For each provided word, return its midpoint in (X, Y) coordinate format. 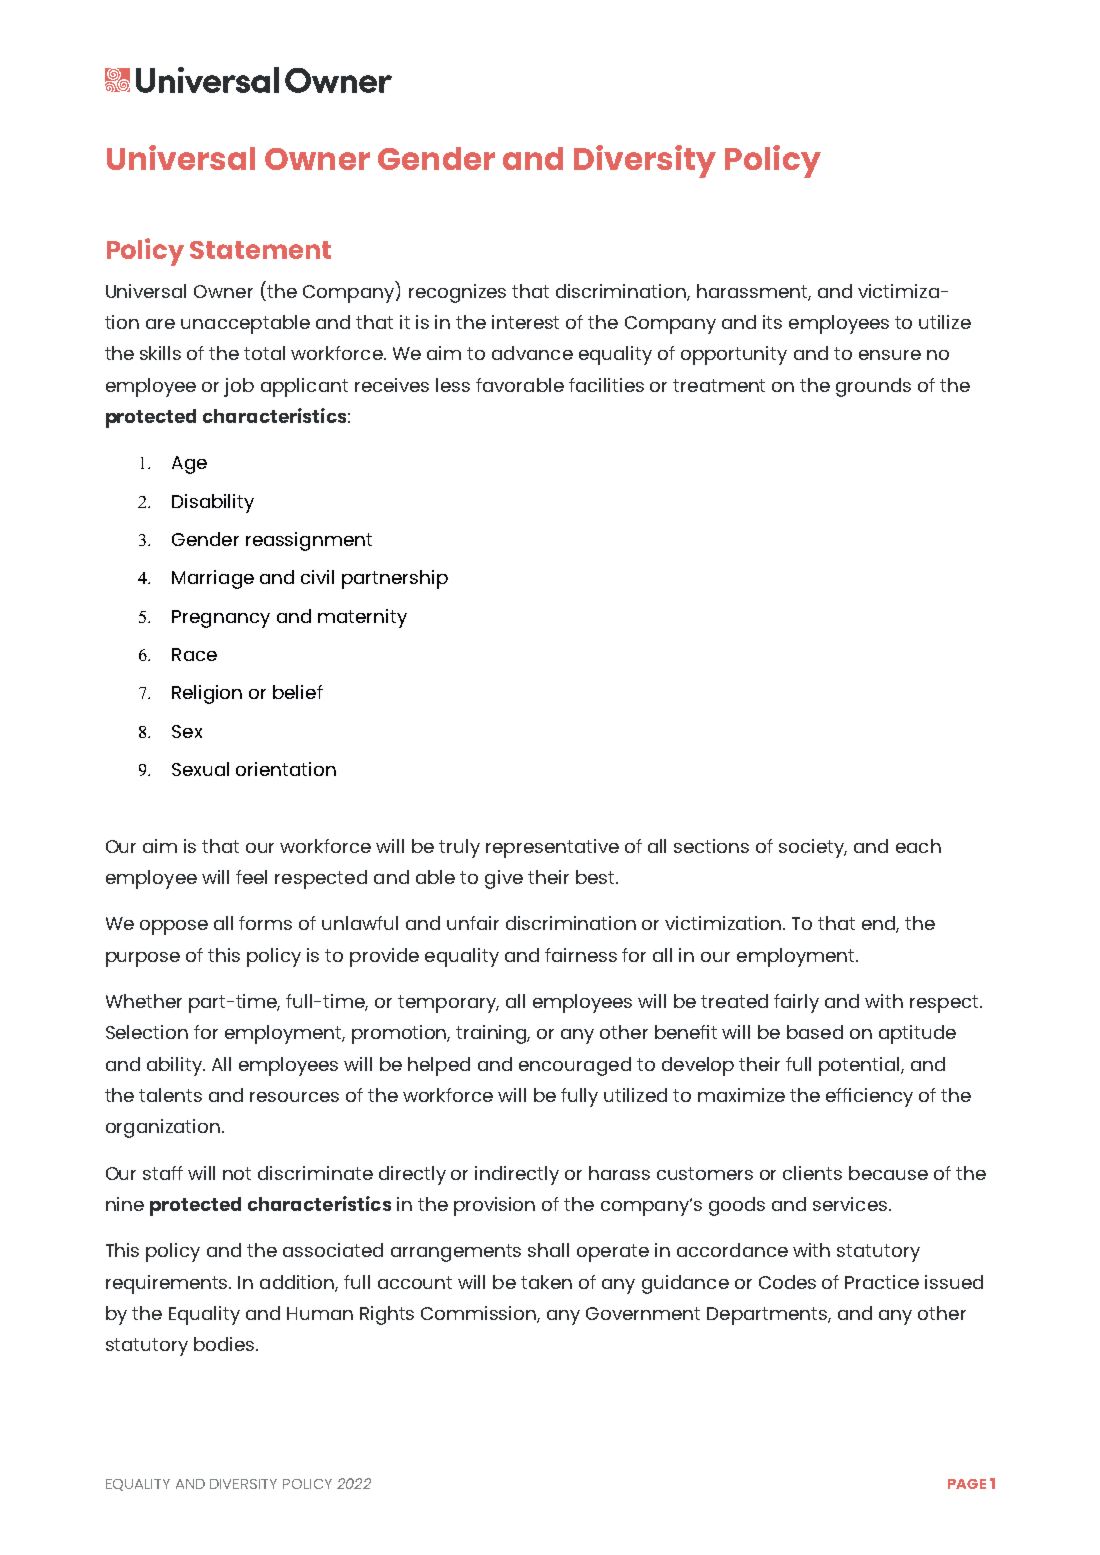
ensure (890, 355)
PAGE (967, 1484)
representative (552, 848)
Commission (479, 1314)
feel (251, 877)
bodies (225, 1344)
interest (525, 322)
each (918, 846)
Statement (260, 250)
